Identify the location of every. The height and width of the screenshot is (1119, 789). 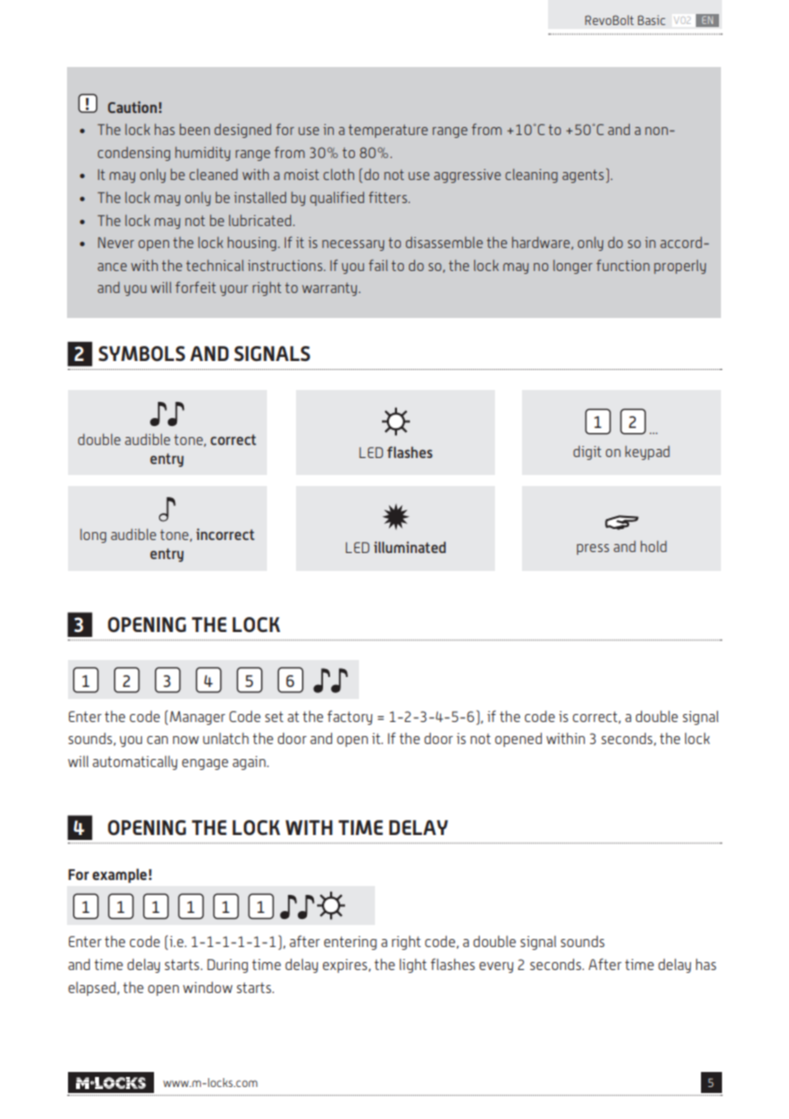
(496, 967).
